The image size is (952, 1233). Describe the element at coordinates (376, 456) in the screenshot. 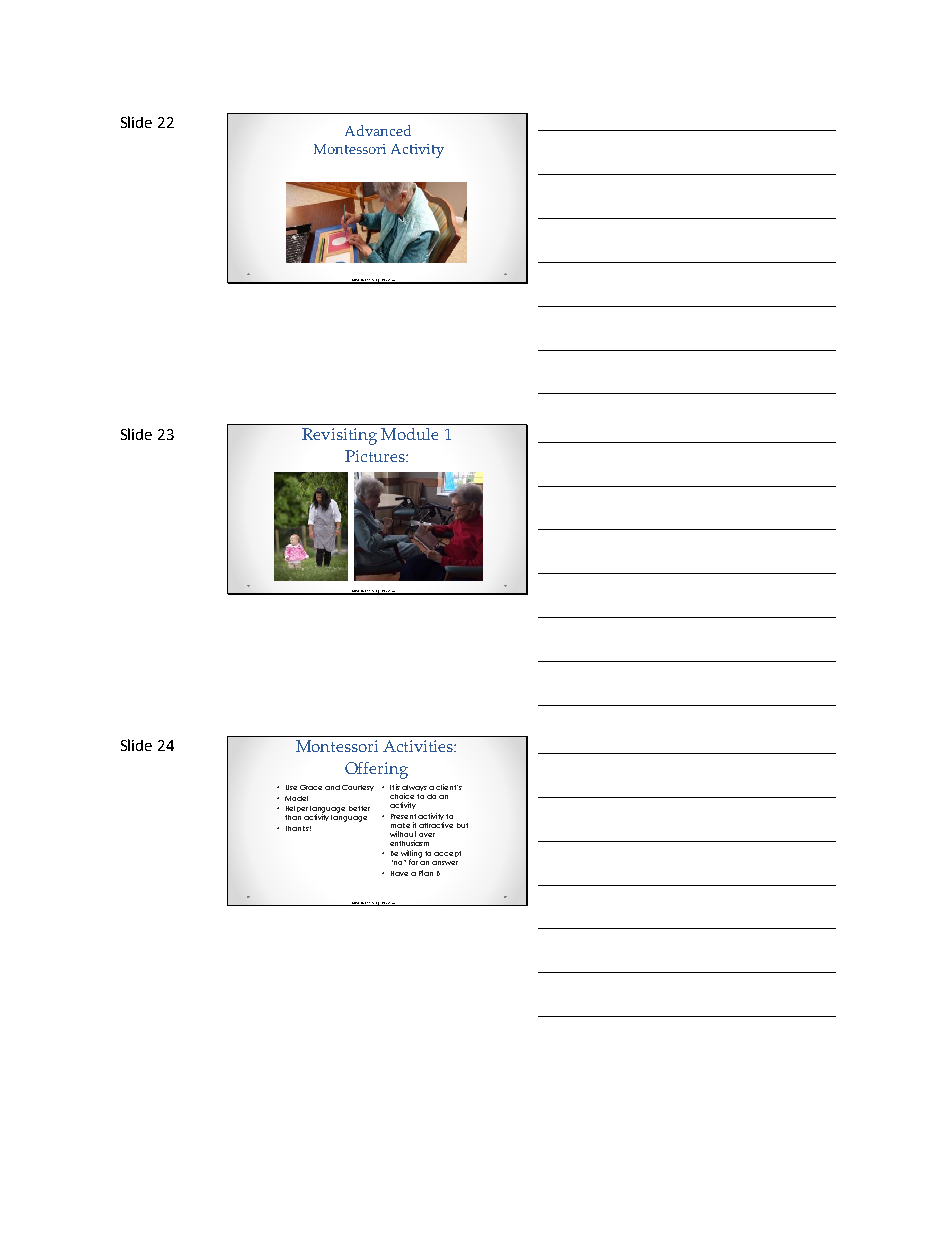

I see `Pictures` at that location.
